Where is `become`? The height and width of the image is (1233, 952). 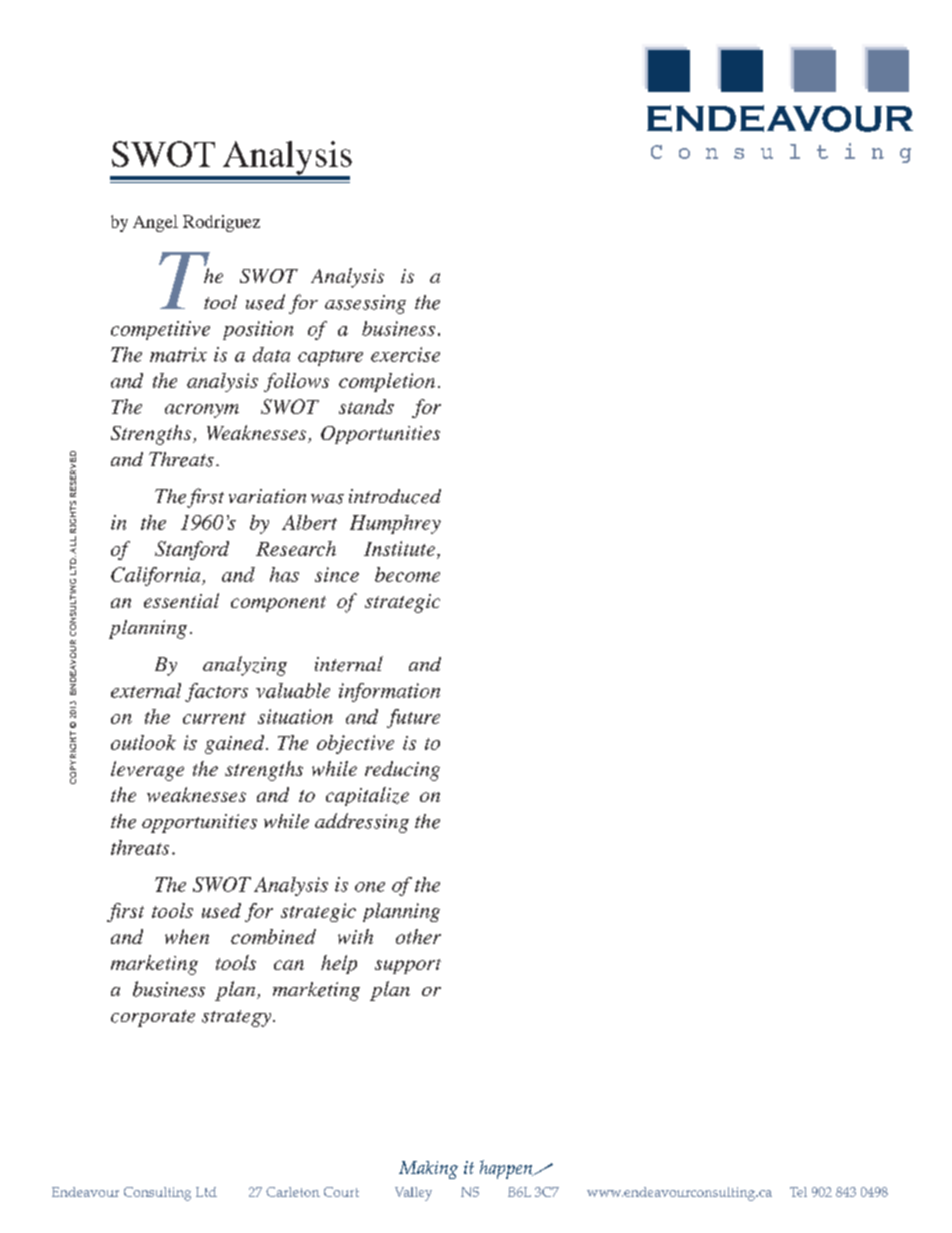 become is located at coordinates (407, 574).
